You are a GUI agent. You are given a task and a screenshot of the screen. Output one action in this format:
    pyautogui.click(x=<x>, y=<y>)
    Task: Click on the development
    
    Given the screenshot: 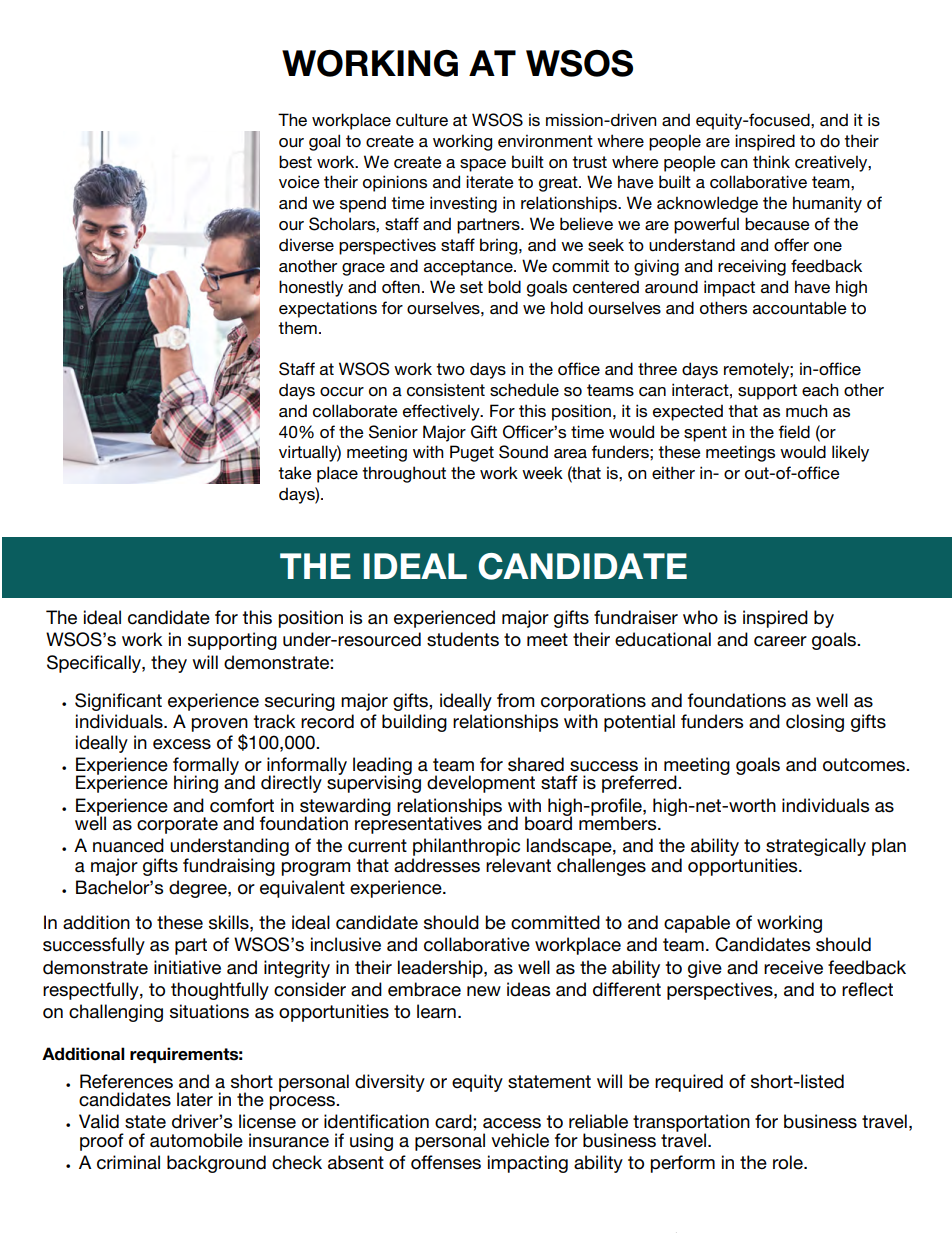 What is the action you would take?
    pyautogui.click(x=481, y=784)
